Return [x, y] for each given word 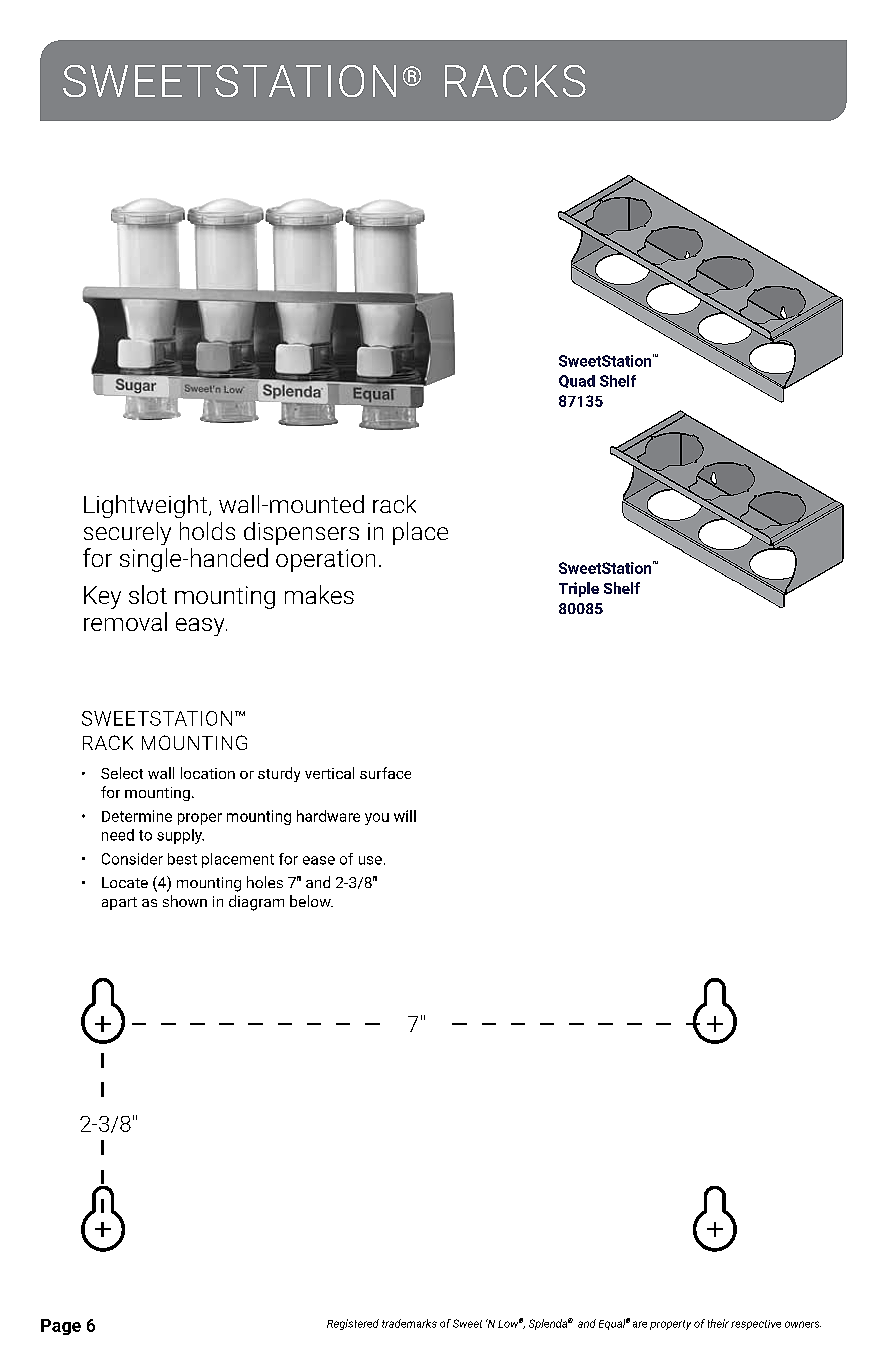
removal [125, 621]
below [311, 901]
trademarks [409, 1323]
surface [385, 773]
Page [61, 1327]
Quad [577, 381]
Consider [132, 859]
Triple [579, 589]
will [405, 816]
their [718, 1323]
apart [119, 903]
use [370, 860]
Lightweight [145, 506]
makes [319, 594]
